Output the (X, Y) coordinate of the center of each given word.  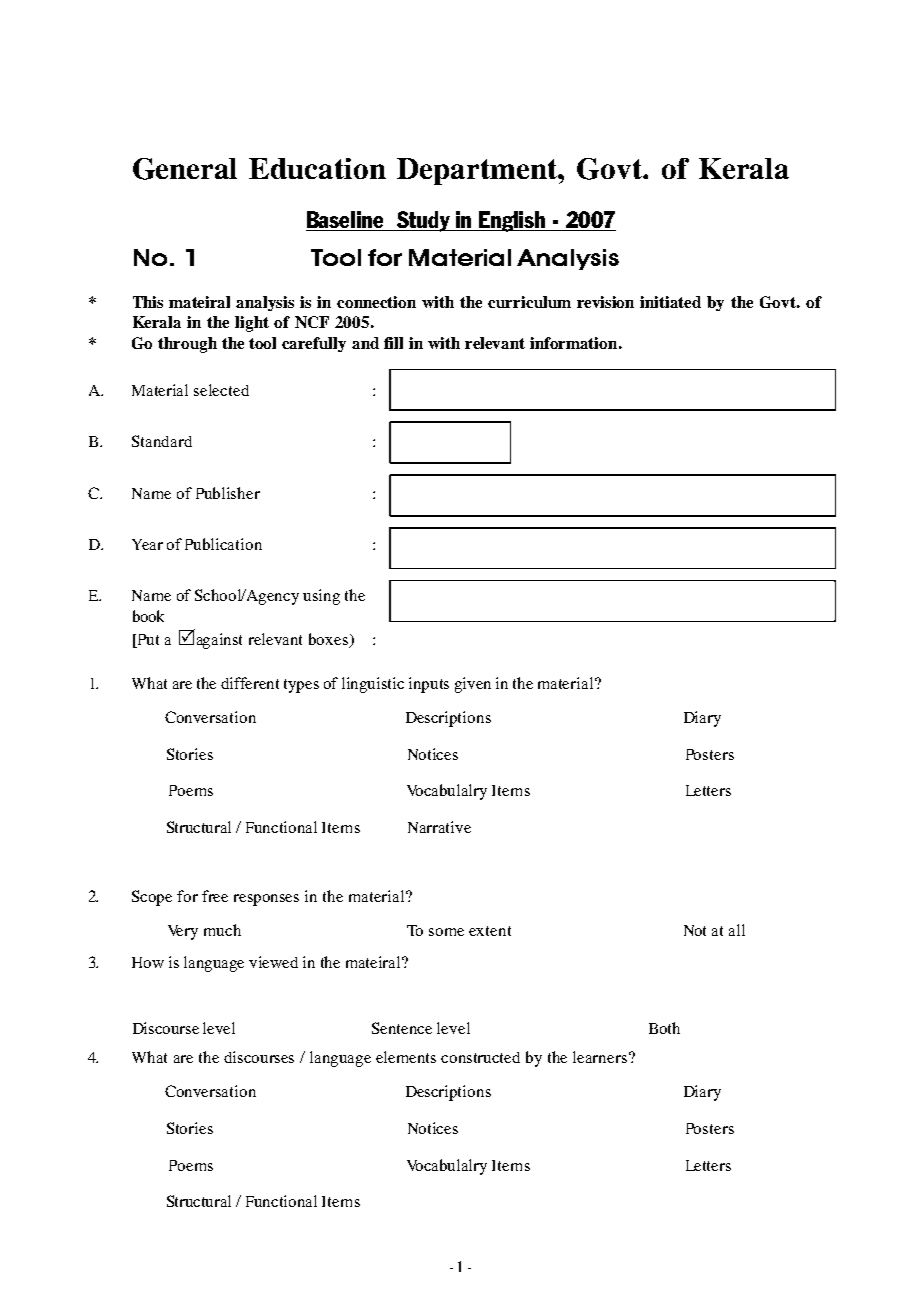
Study (423, 221)
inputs (429, 685)
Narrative (439, 827)
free (215, 896)
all (737, 930)
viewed (273, 962)
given (473, 685)
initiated (670, 302)
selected (221, 390)
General (185, 169)
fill (393, 343)
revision (605, 302)
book (148, 616)
